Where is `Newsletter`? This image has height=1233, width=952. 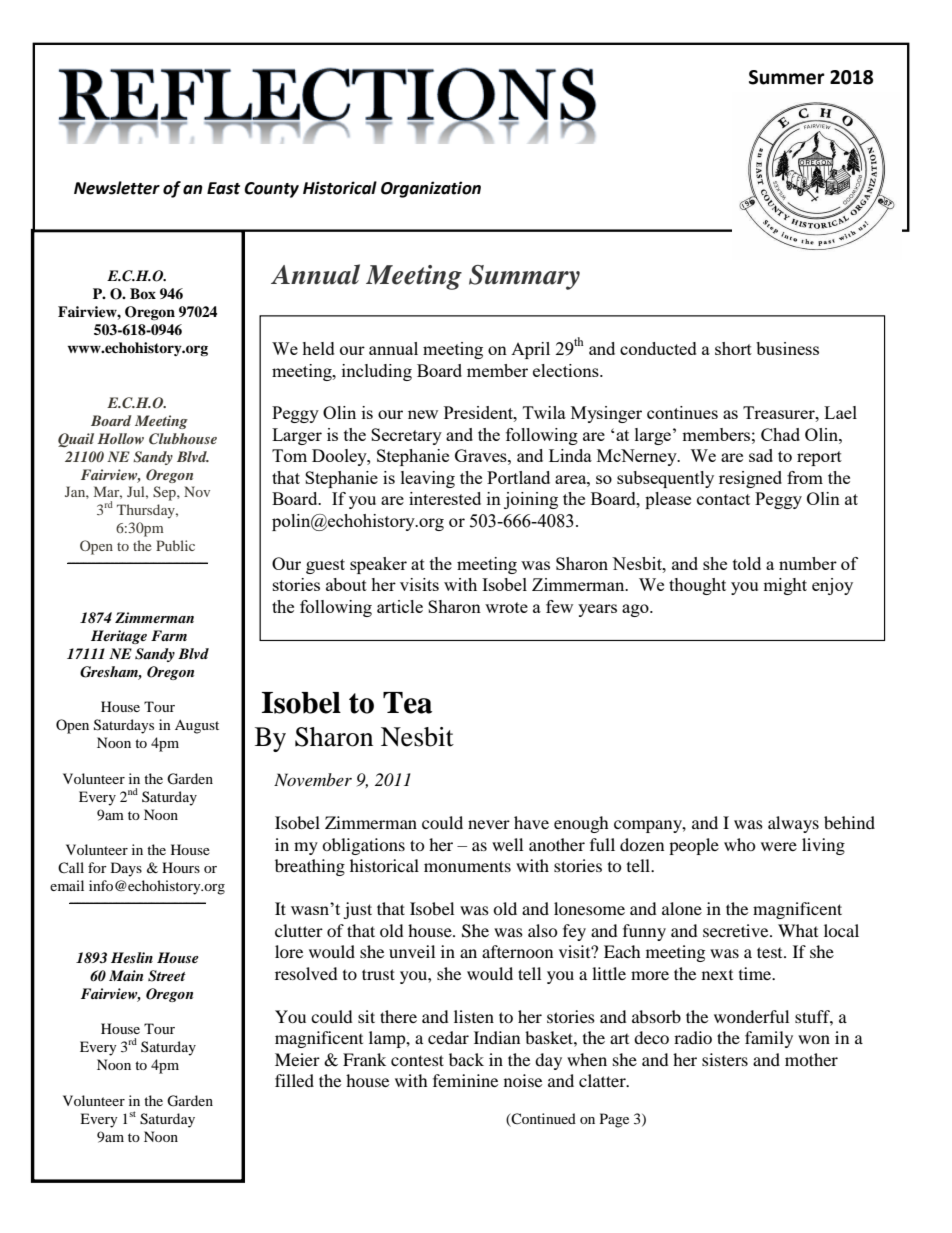 Newsletter is located at coordinates (117, 188).
